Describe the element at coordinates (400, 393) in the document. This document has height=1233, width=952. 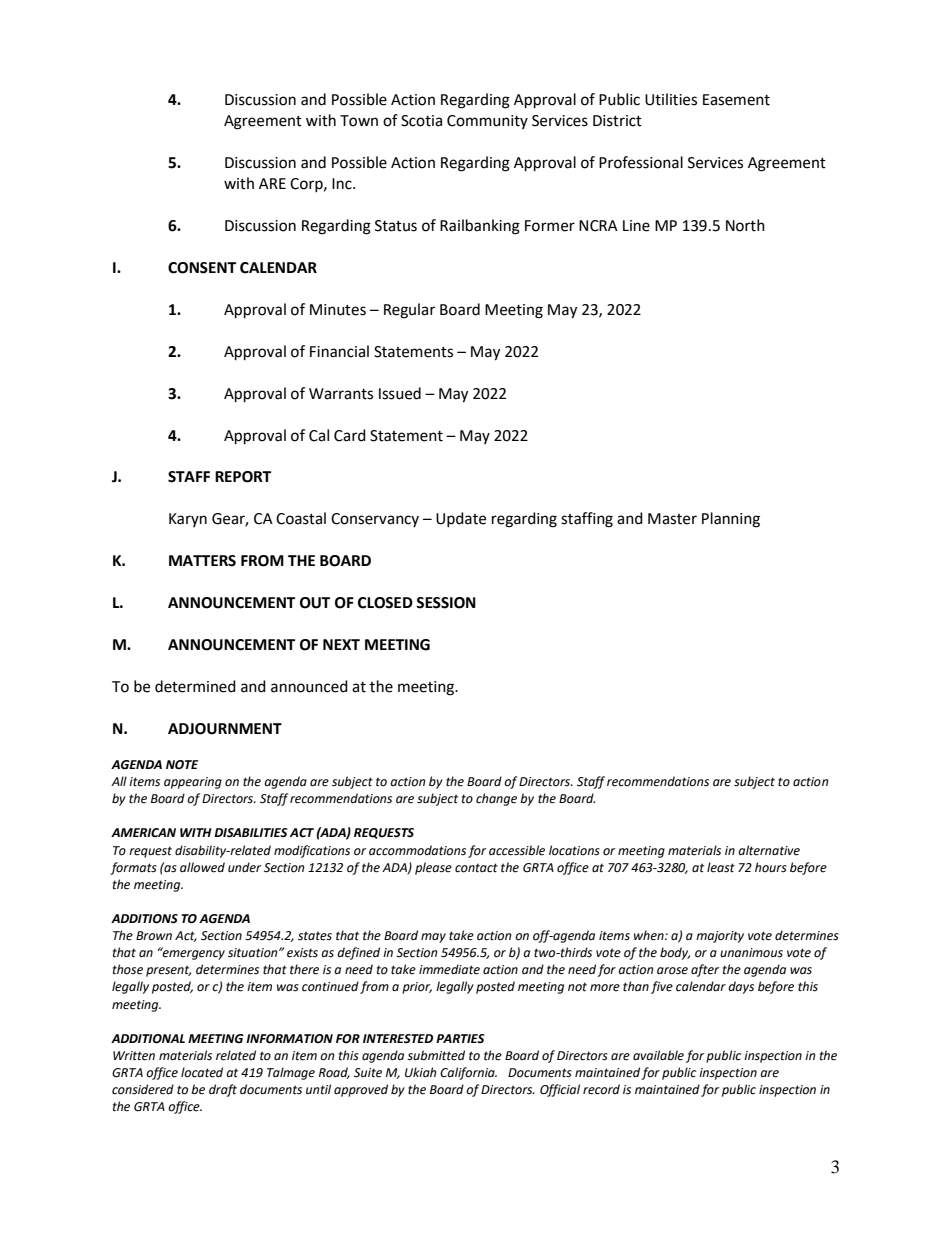
I see `Issued` at that location.
